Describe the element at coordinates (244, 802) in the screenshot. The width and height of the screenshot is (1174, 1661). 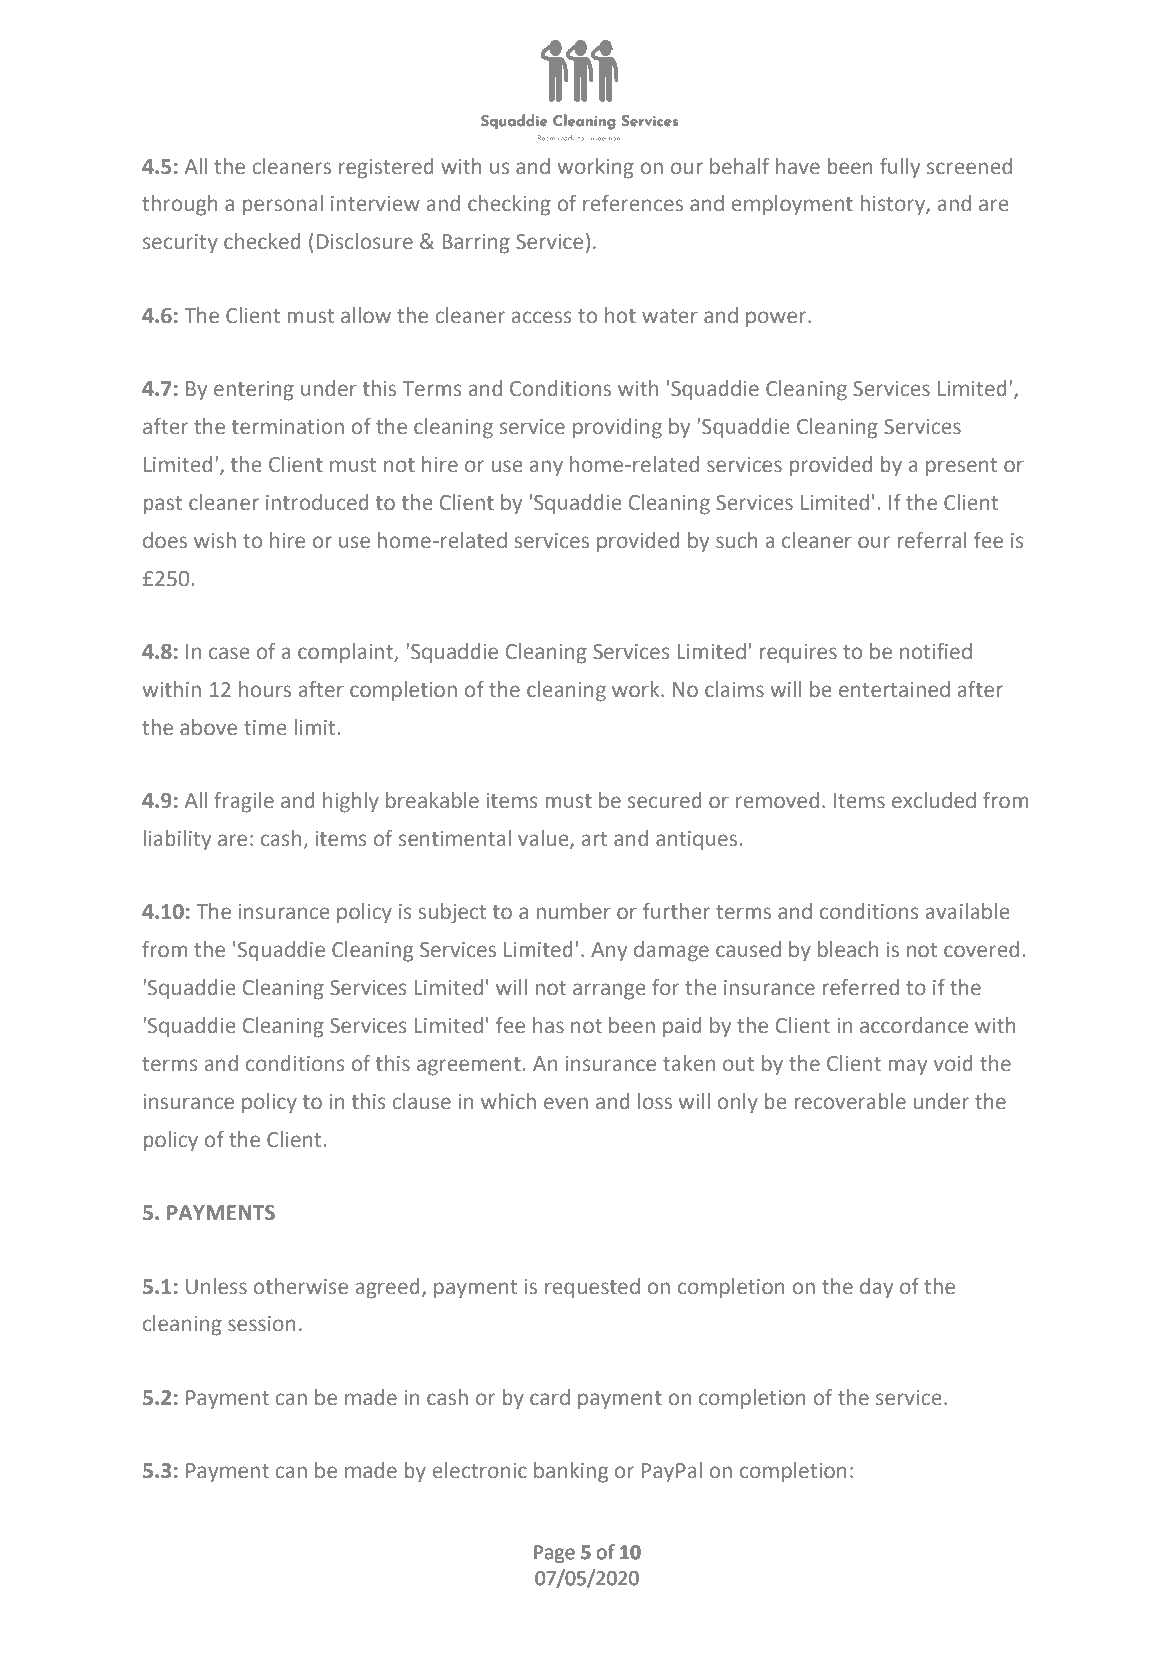
I see `fragile` at that location.
